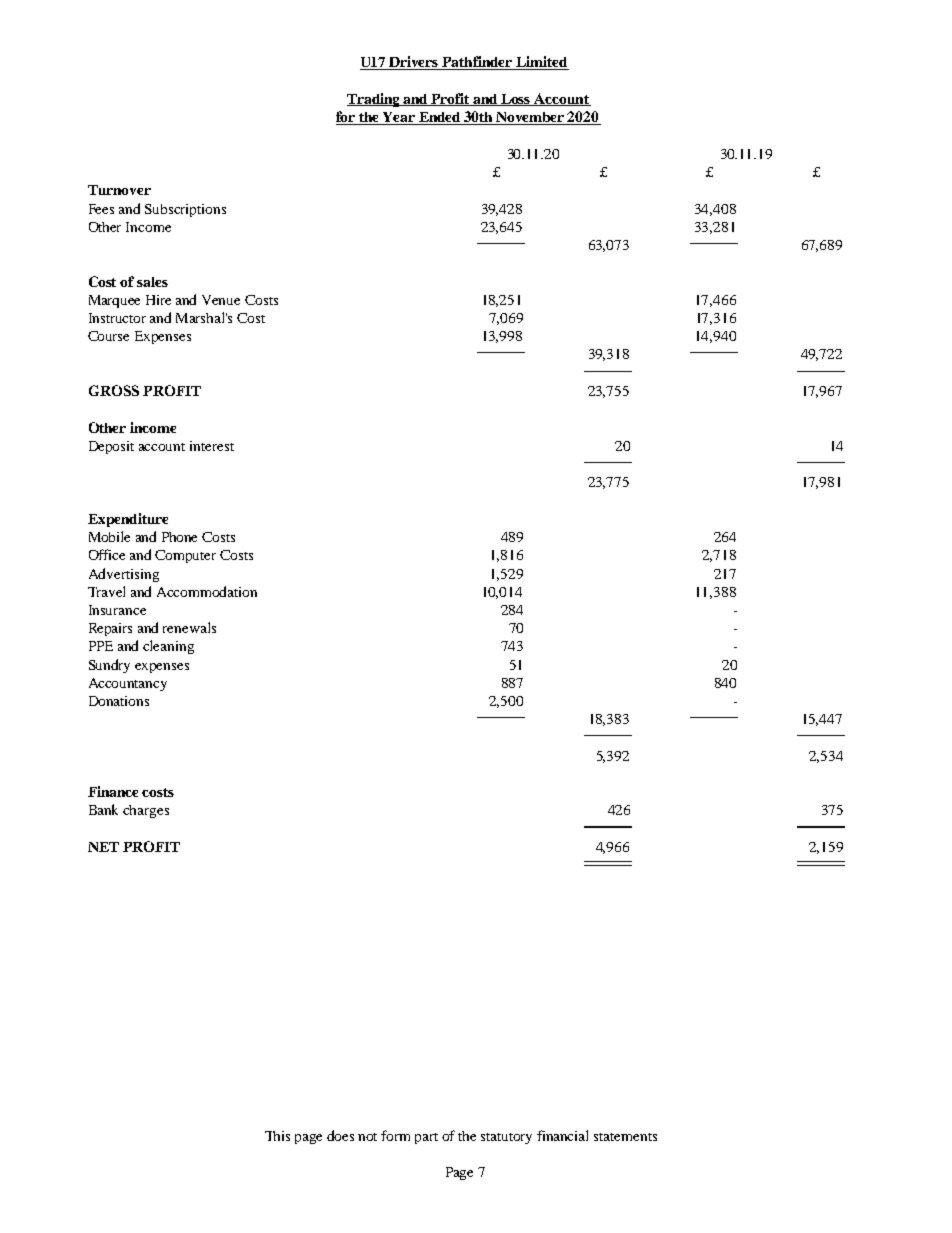 The image size is (952, 1233). I want to click on renewals, so click(189, 627).
